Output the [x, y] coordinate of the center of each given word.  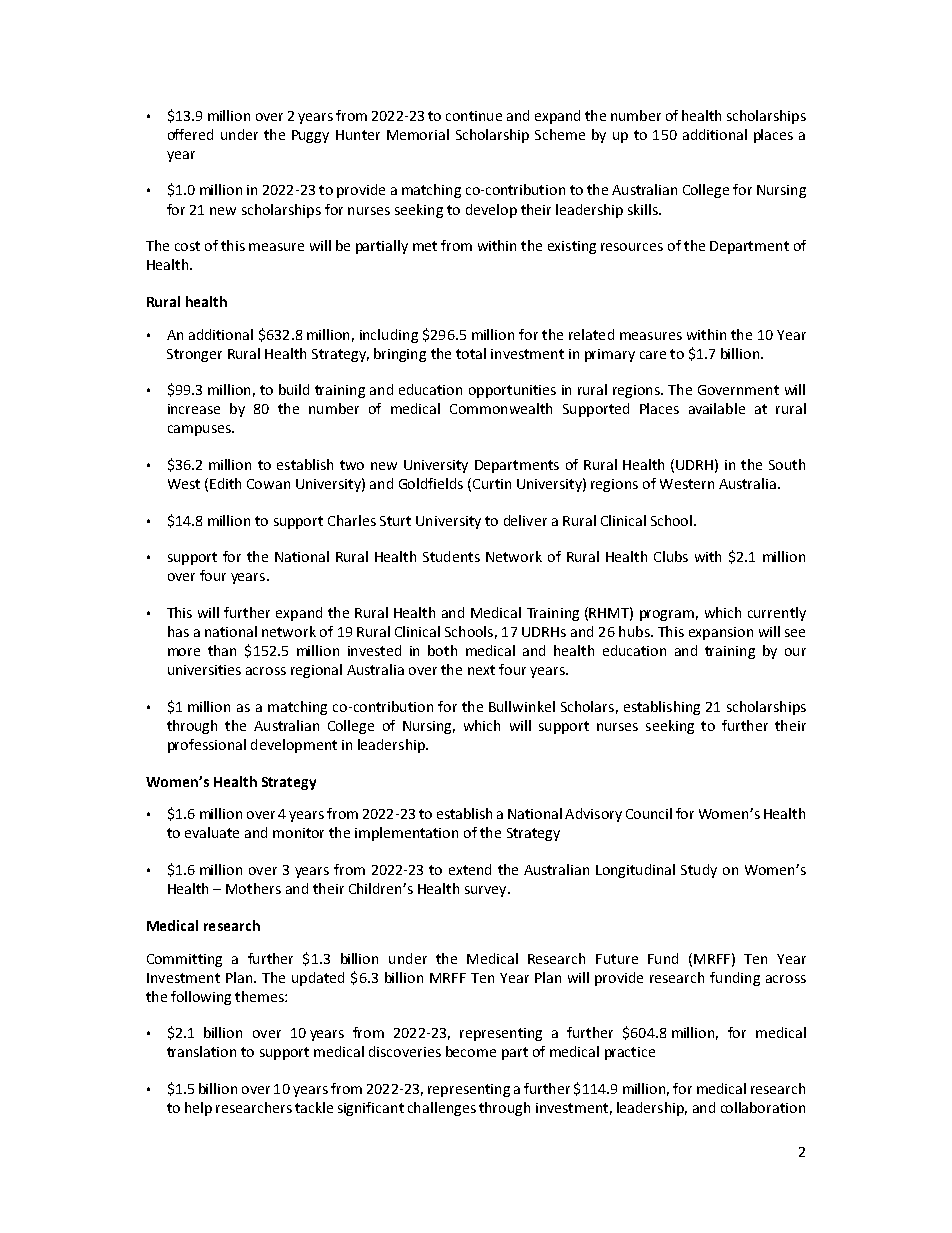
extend [470, 869]
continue [474, 116]
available [717, 408]
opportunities [512, 391]
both [442, 650]
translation [201, 1051]
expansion [721, 633]
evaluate [212, 832]
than [222, 650]
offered [190, 134]
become [471, 1051]
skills [644, 209]
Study [699, 871]
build [294, 389]
